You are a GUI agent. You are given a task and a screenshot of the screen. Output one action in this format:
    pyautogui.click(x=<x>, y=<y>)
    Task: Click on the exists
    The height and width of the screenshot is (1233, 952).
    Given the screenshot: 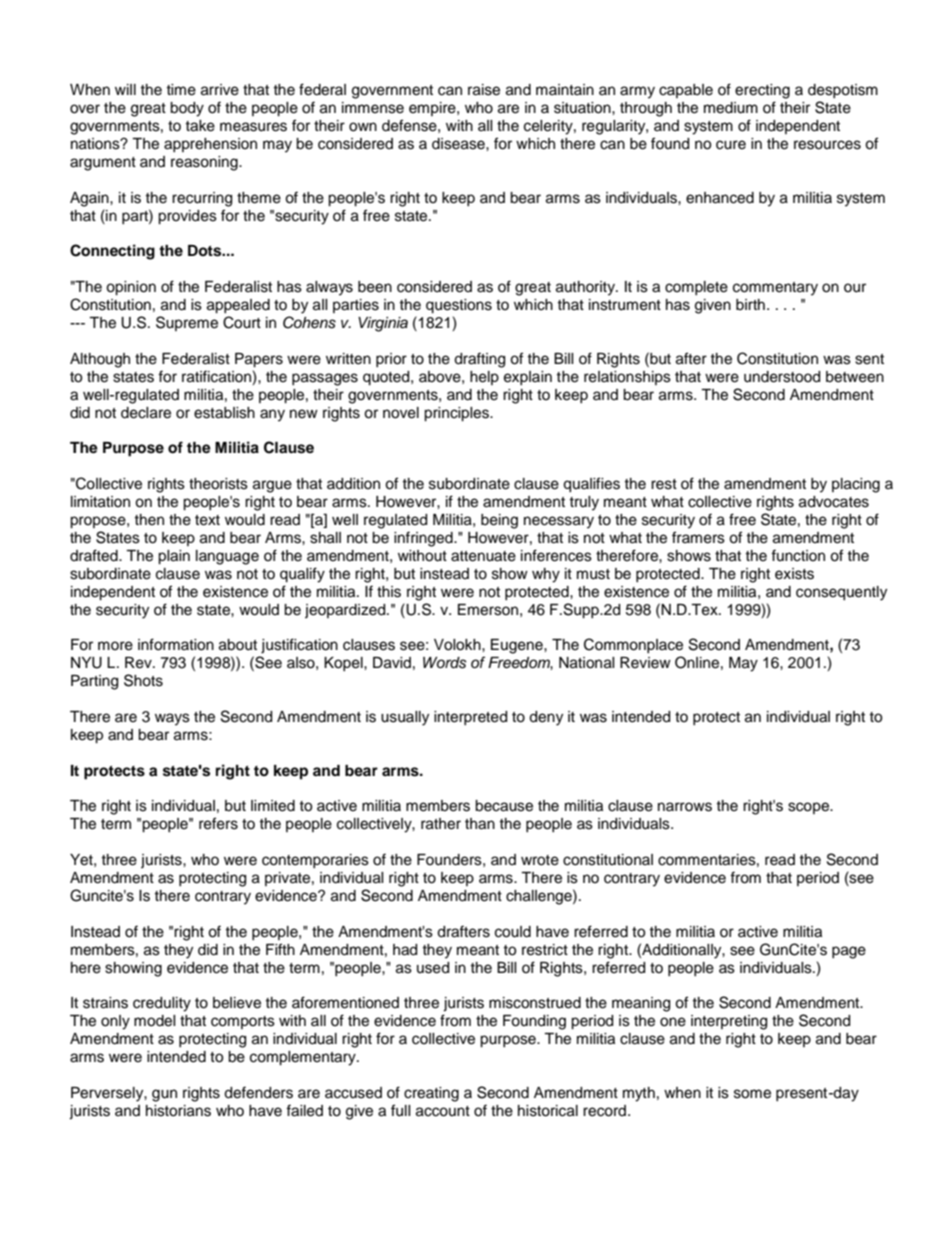 What is the action you would take?
    pyautogui.click(x=794, y=574)
